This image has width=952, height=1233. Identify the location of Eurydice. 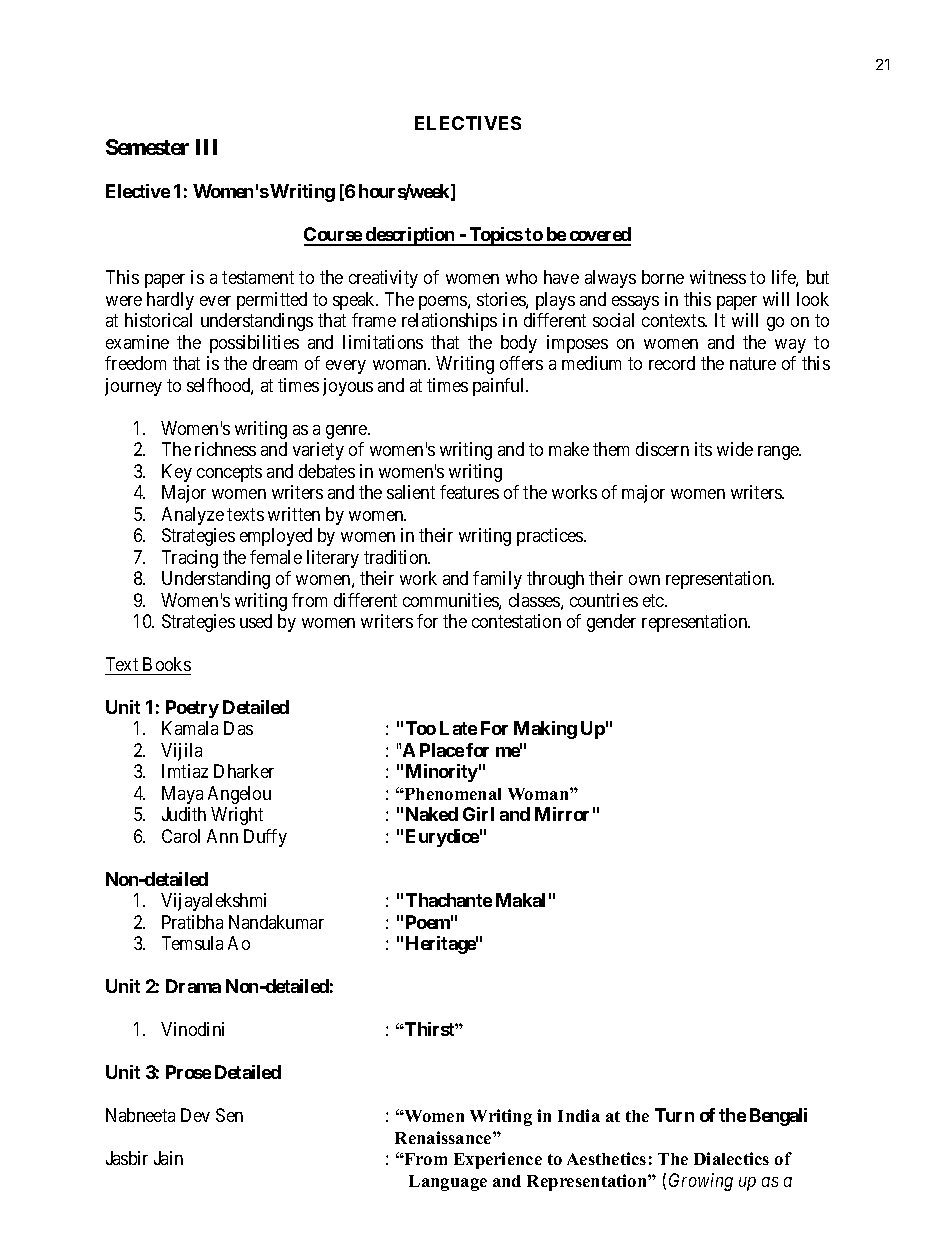
(442, 838).
